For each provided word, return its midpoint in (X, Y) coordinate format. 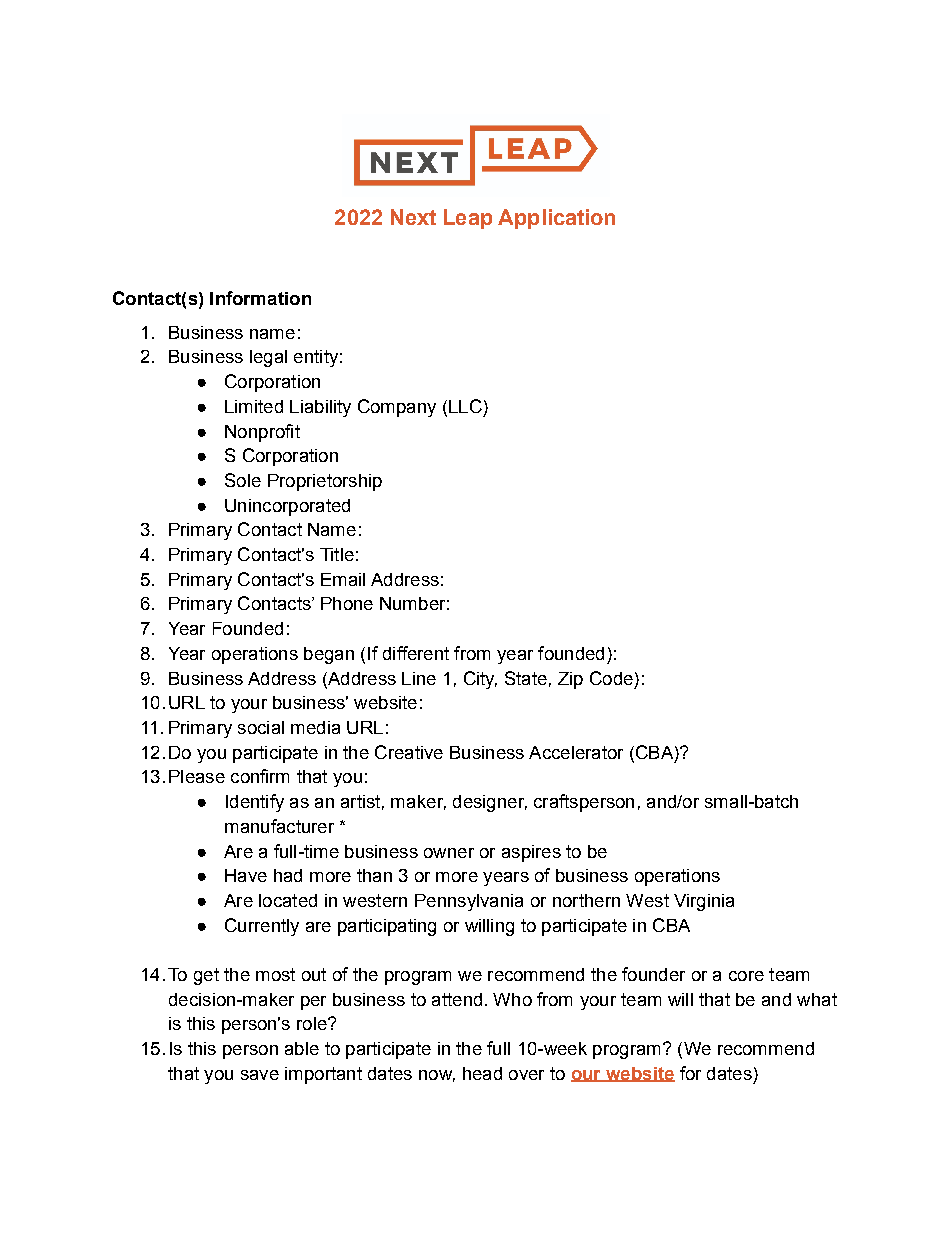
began (329, 655)
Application (556, 219)
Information (260, 298)
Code (611, 678)
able (302, 1048)
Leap (468, 219)
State (526, 678)
